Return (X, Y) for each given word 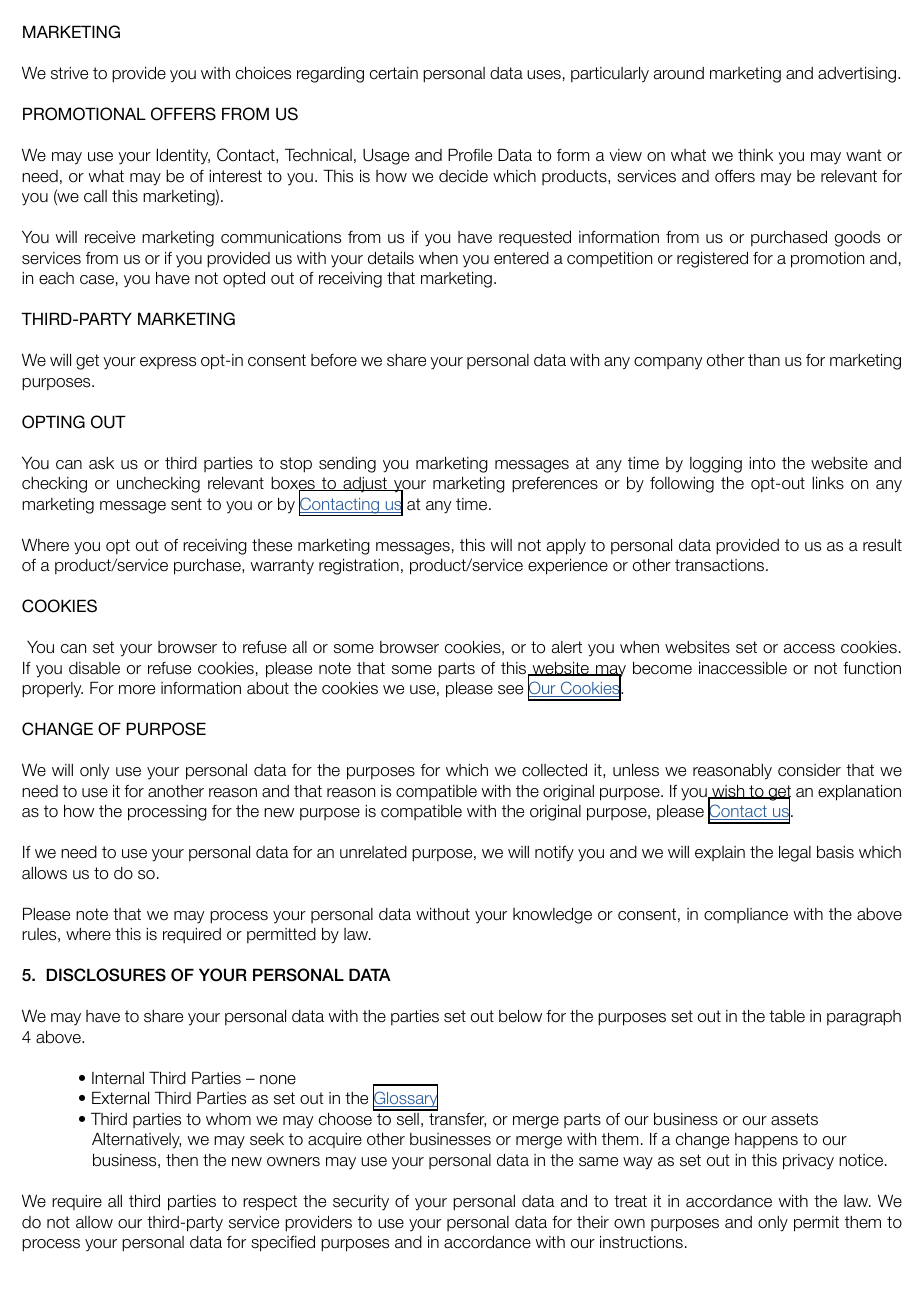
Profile (470, 155)
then (182, 1160)
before (334, 360)
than (764, 360)
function (872, 668)
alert (567, 647)
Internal (118, 1078)
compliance (746, 915)
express (168, 363)
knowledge (552, 915)
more (137, 690)
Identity (183, 156)
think (755, 155)
